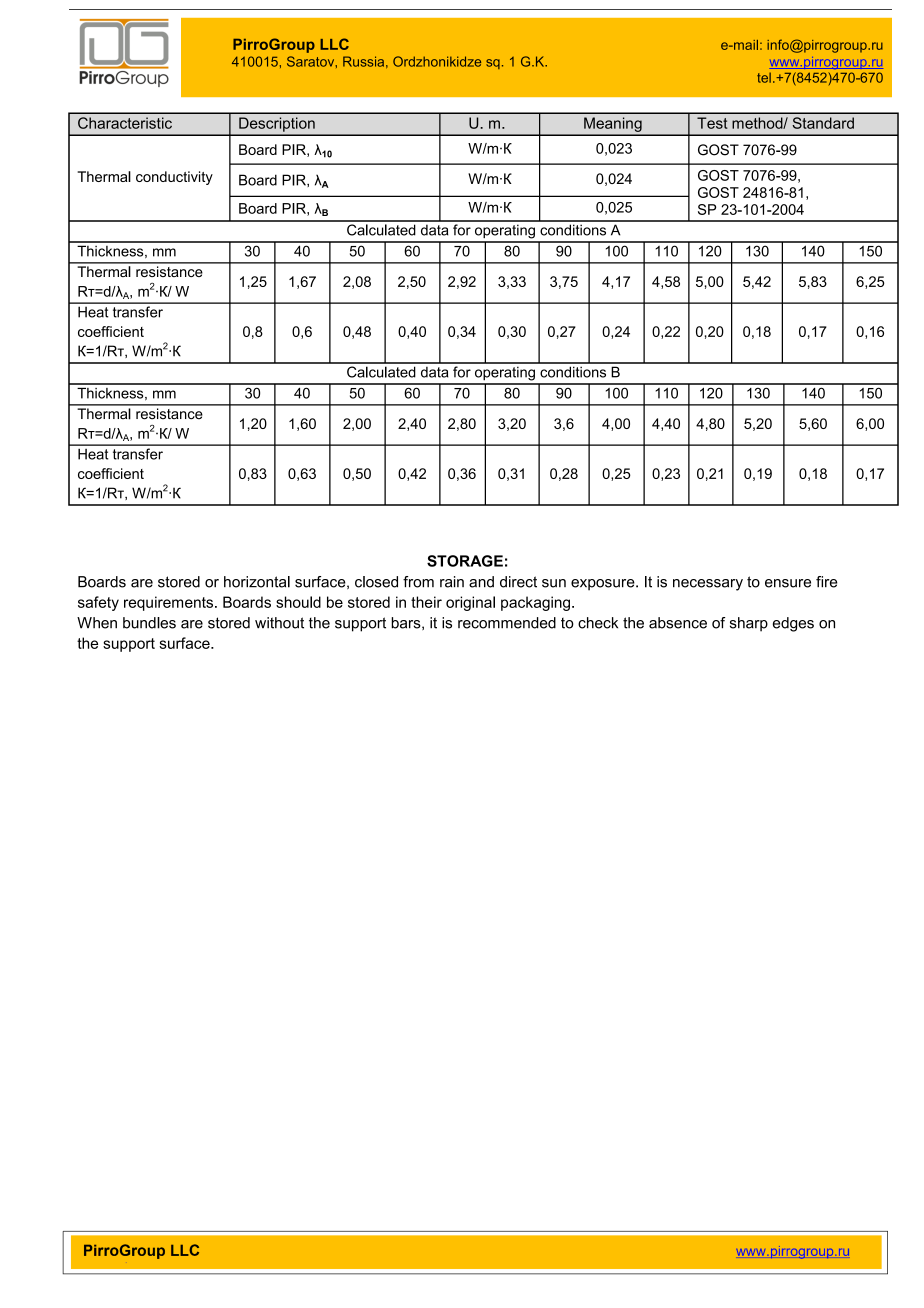 This screenshot has width=924, height=1308. I want to click on ensure, so click(788, 583).
